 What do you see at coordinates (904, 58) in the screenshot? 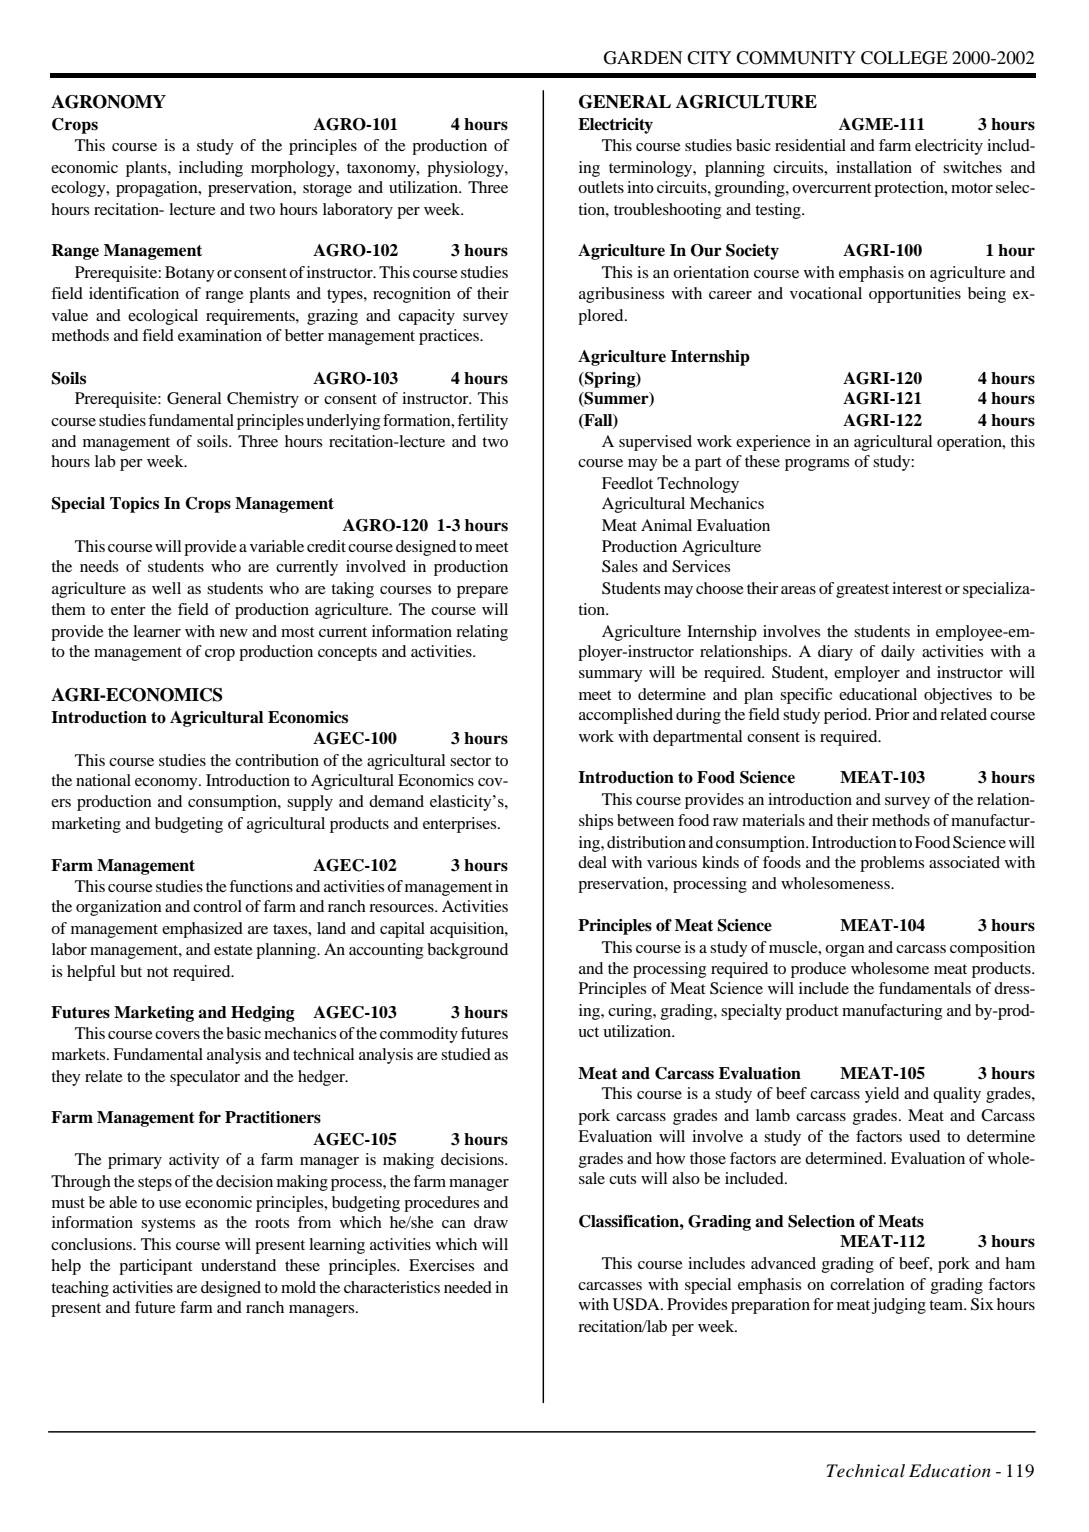
I see `COLLEGE` at bounding box center [904, 58].
